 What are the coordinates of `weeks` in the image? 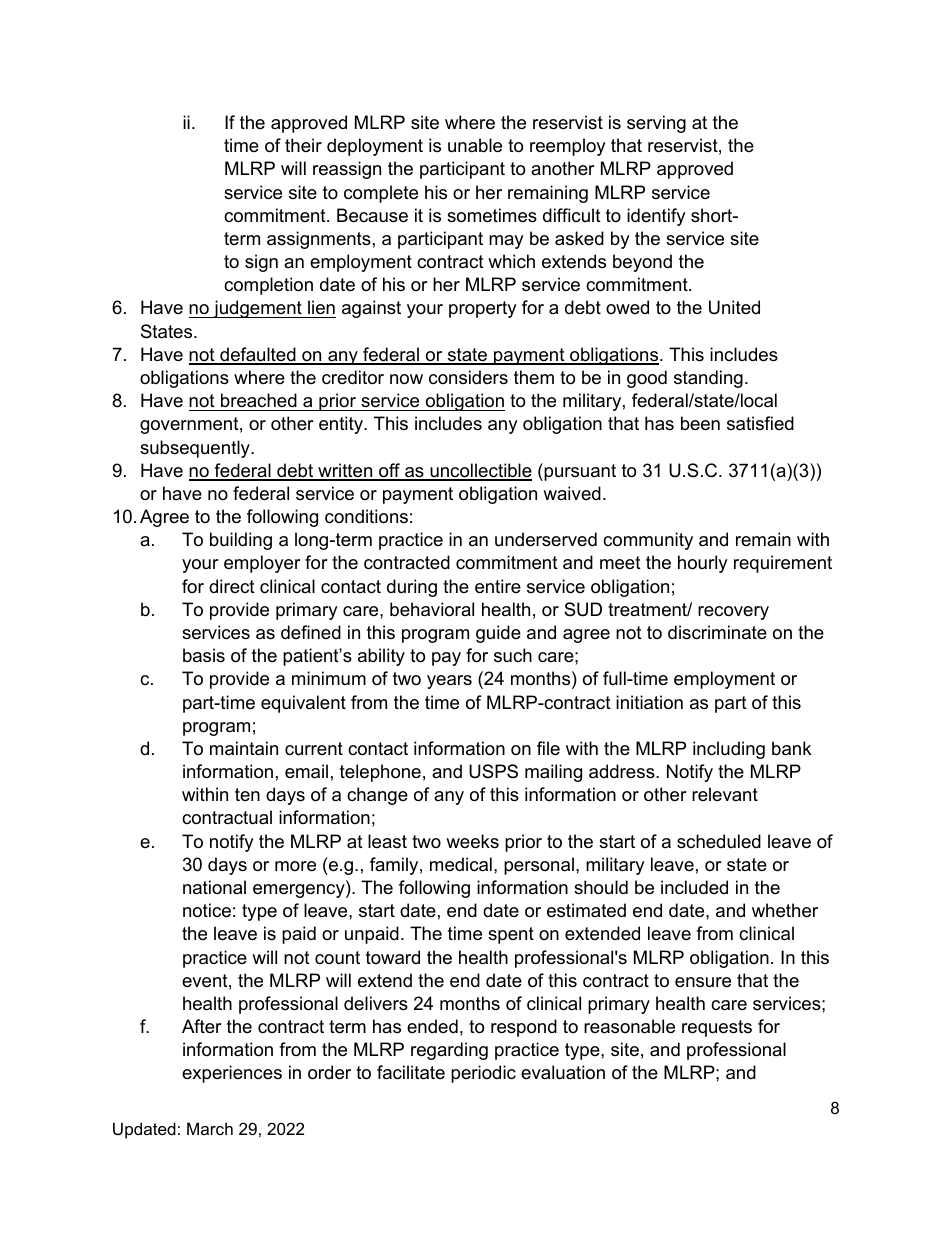 It's located at (472, 841).
